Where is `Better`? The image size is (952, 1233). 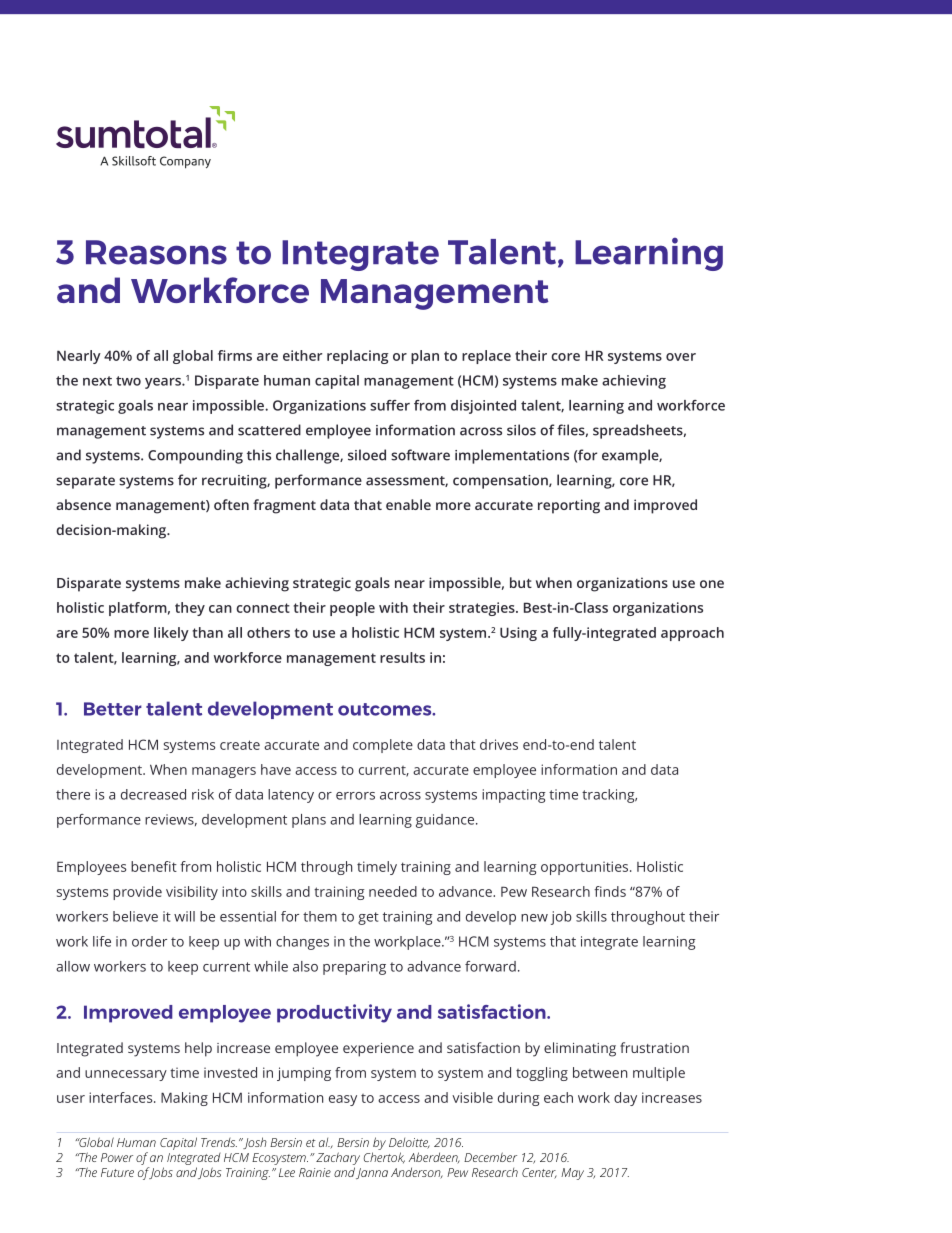
Better is located at coordinates (113, 709).
